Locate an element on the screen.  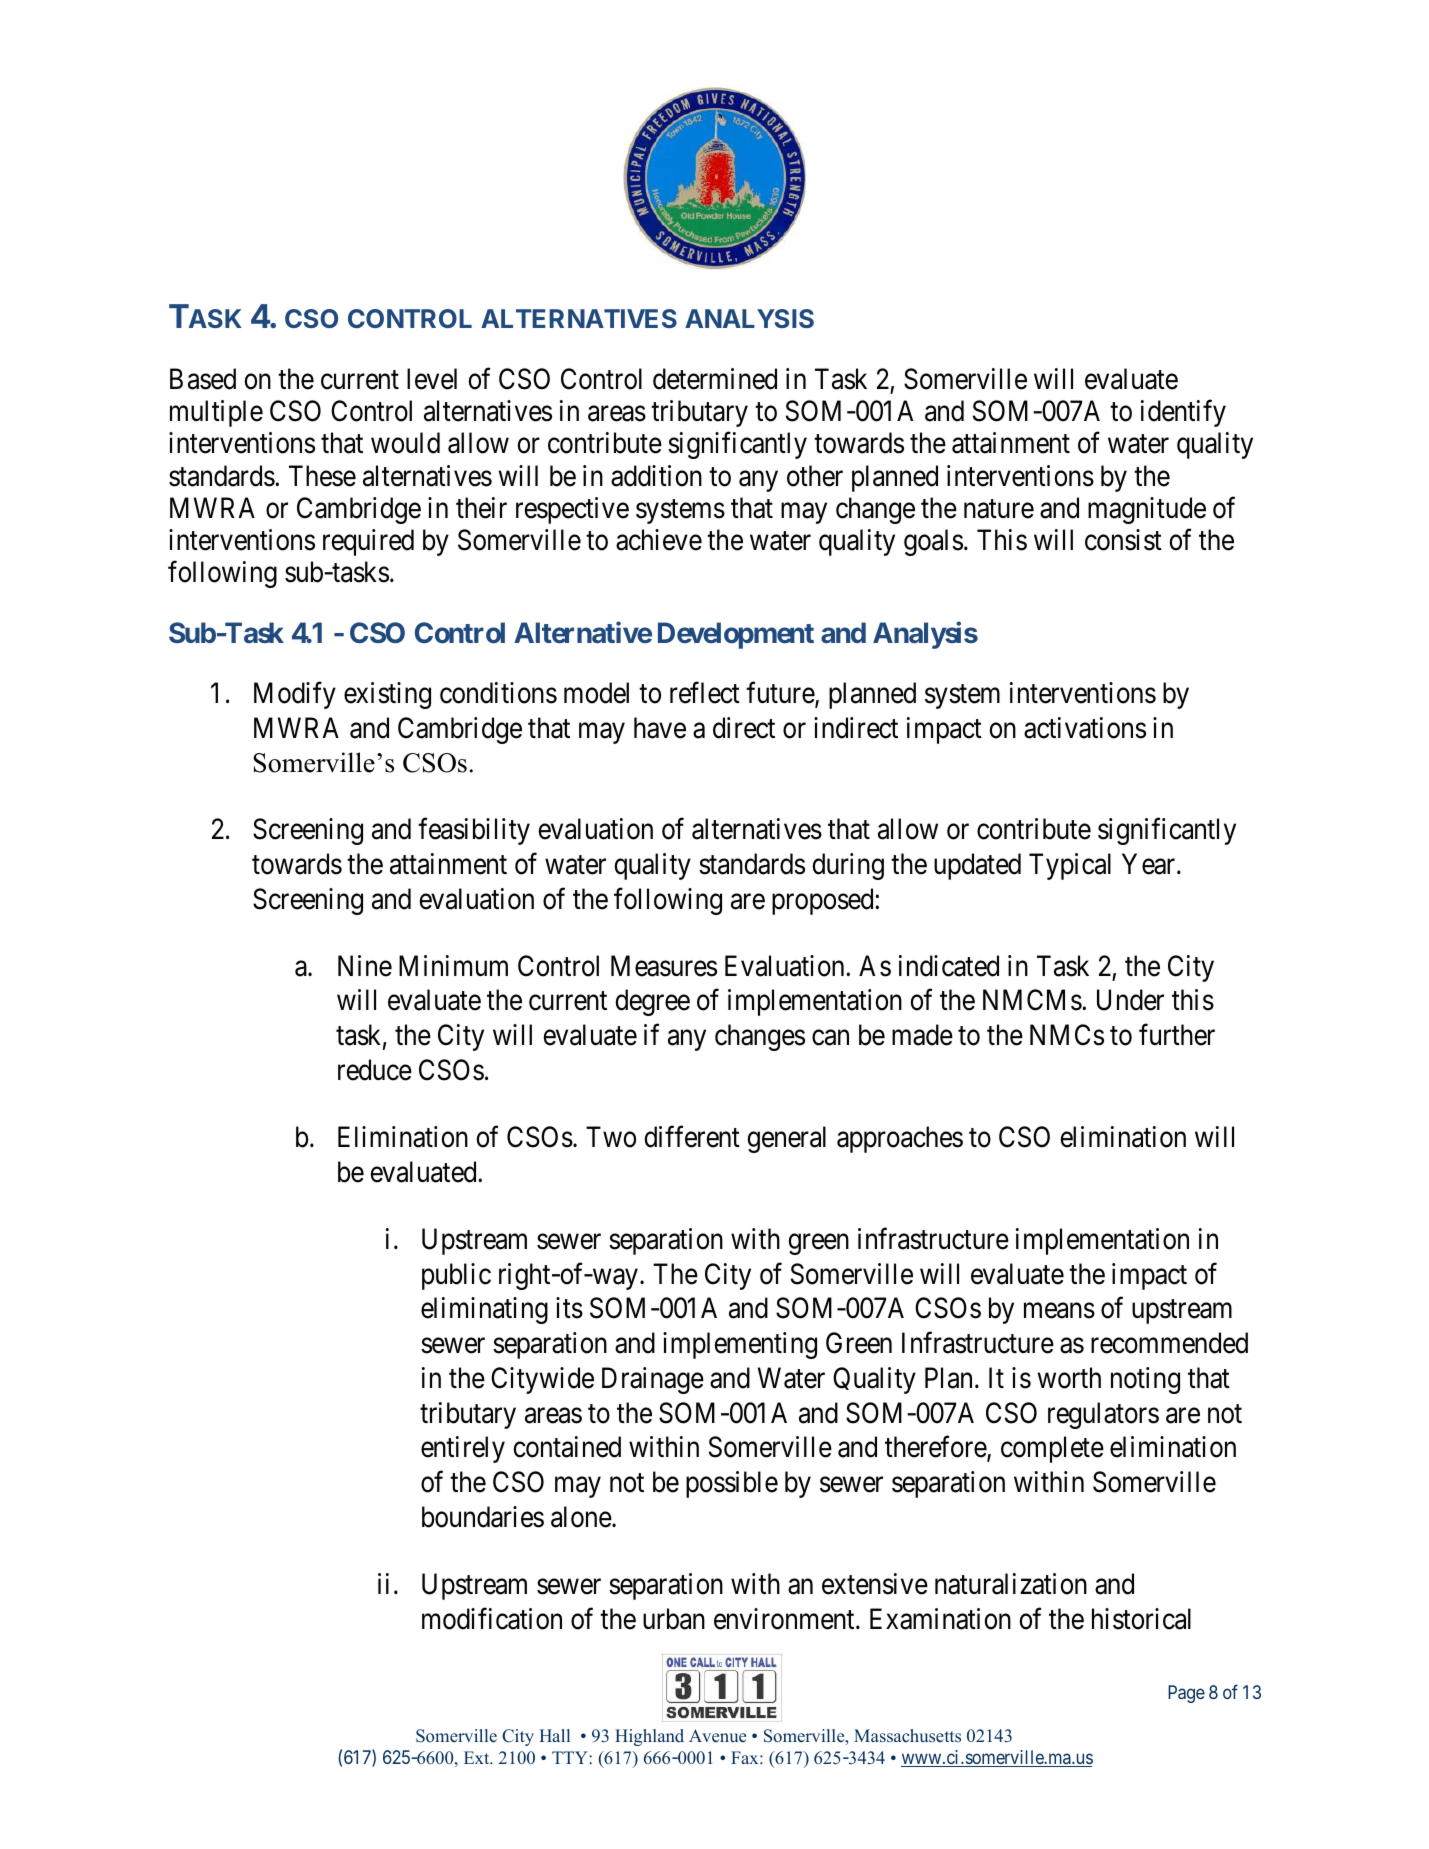
reduce is located at coordinates (375, 1070).
